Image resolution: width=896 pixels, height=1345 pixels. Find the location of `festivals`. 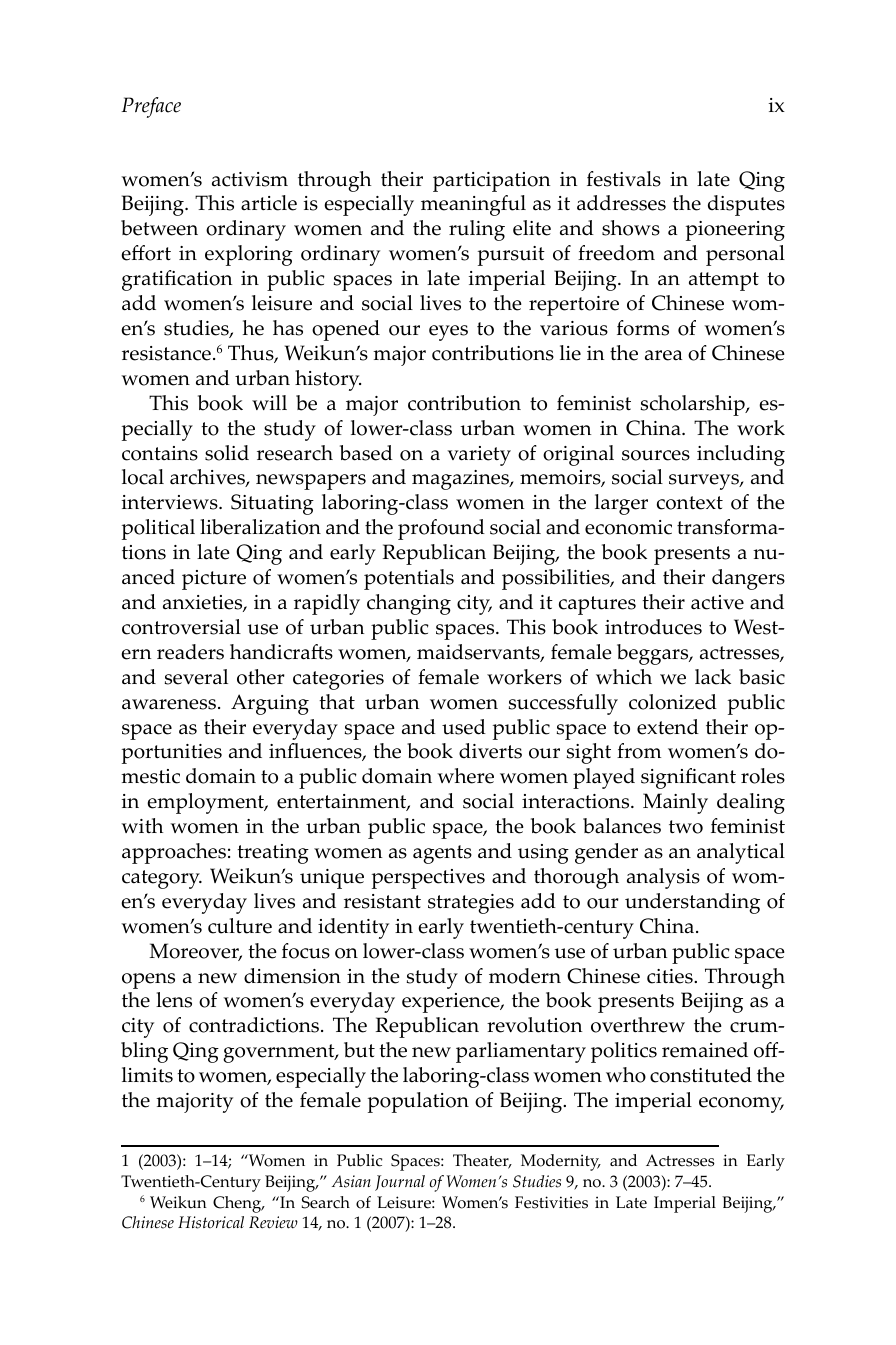

festivals is located at coordinates (624, 179).
